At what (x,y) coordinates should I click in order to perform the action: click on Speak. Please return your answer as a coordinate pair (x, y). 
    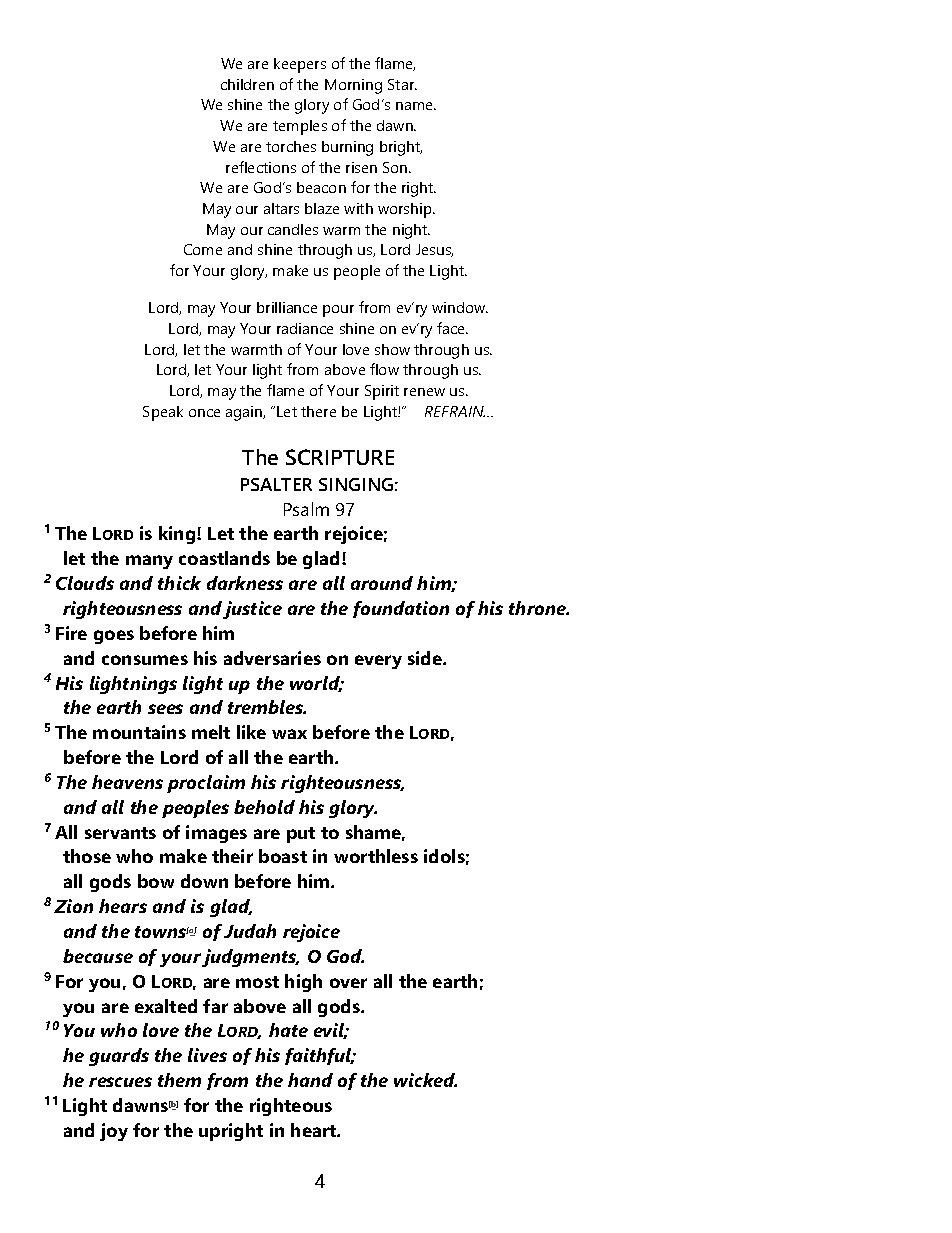
    Looking at the image, I should click on (163, 413).
